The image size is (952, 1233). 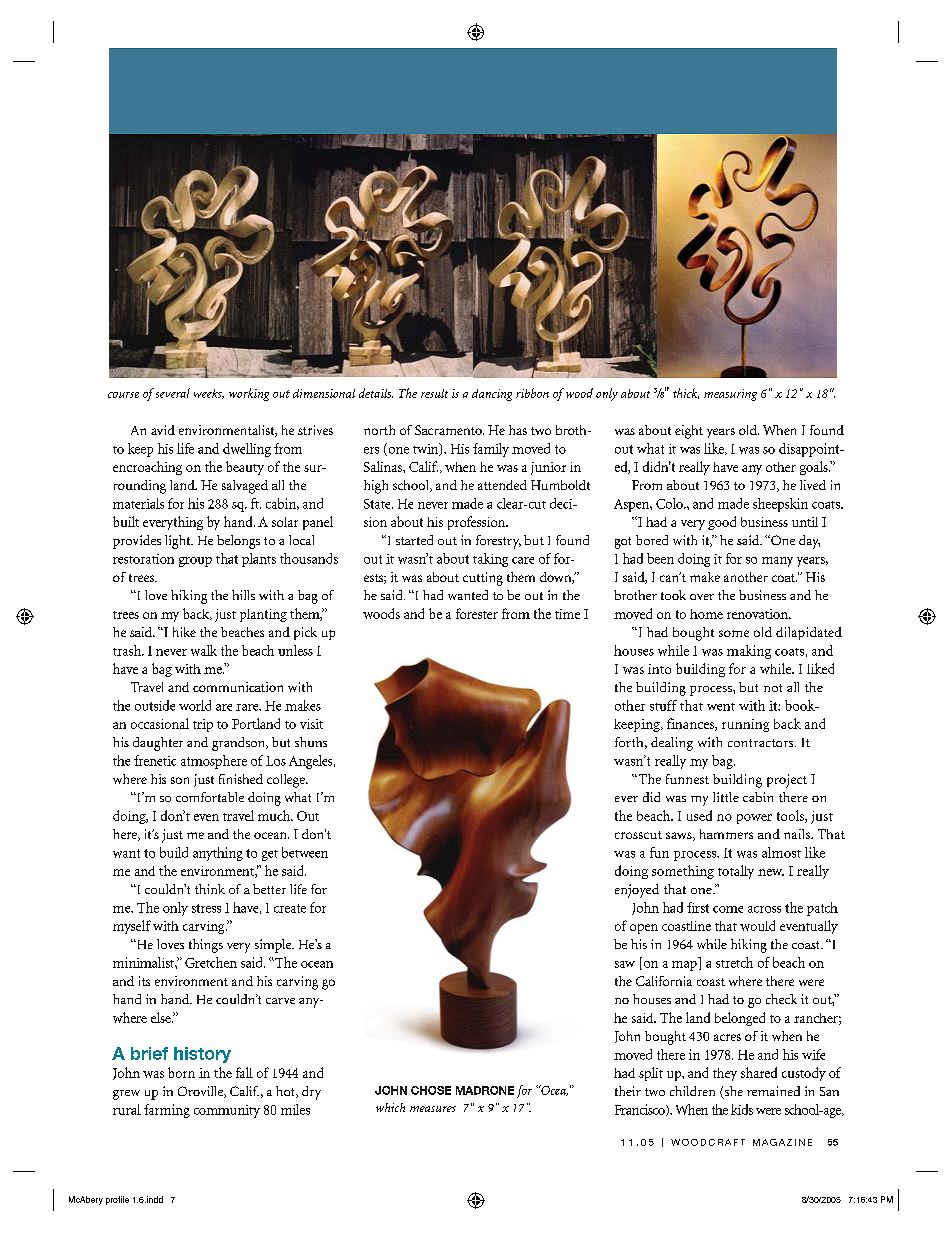 I want to click on measures, so click(x=433, y=1109).
